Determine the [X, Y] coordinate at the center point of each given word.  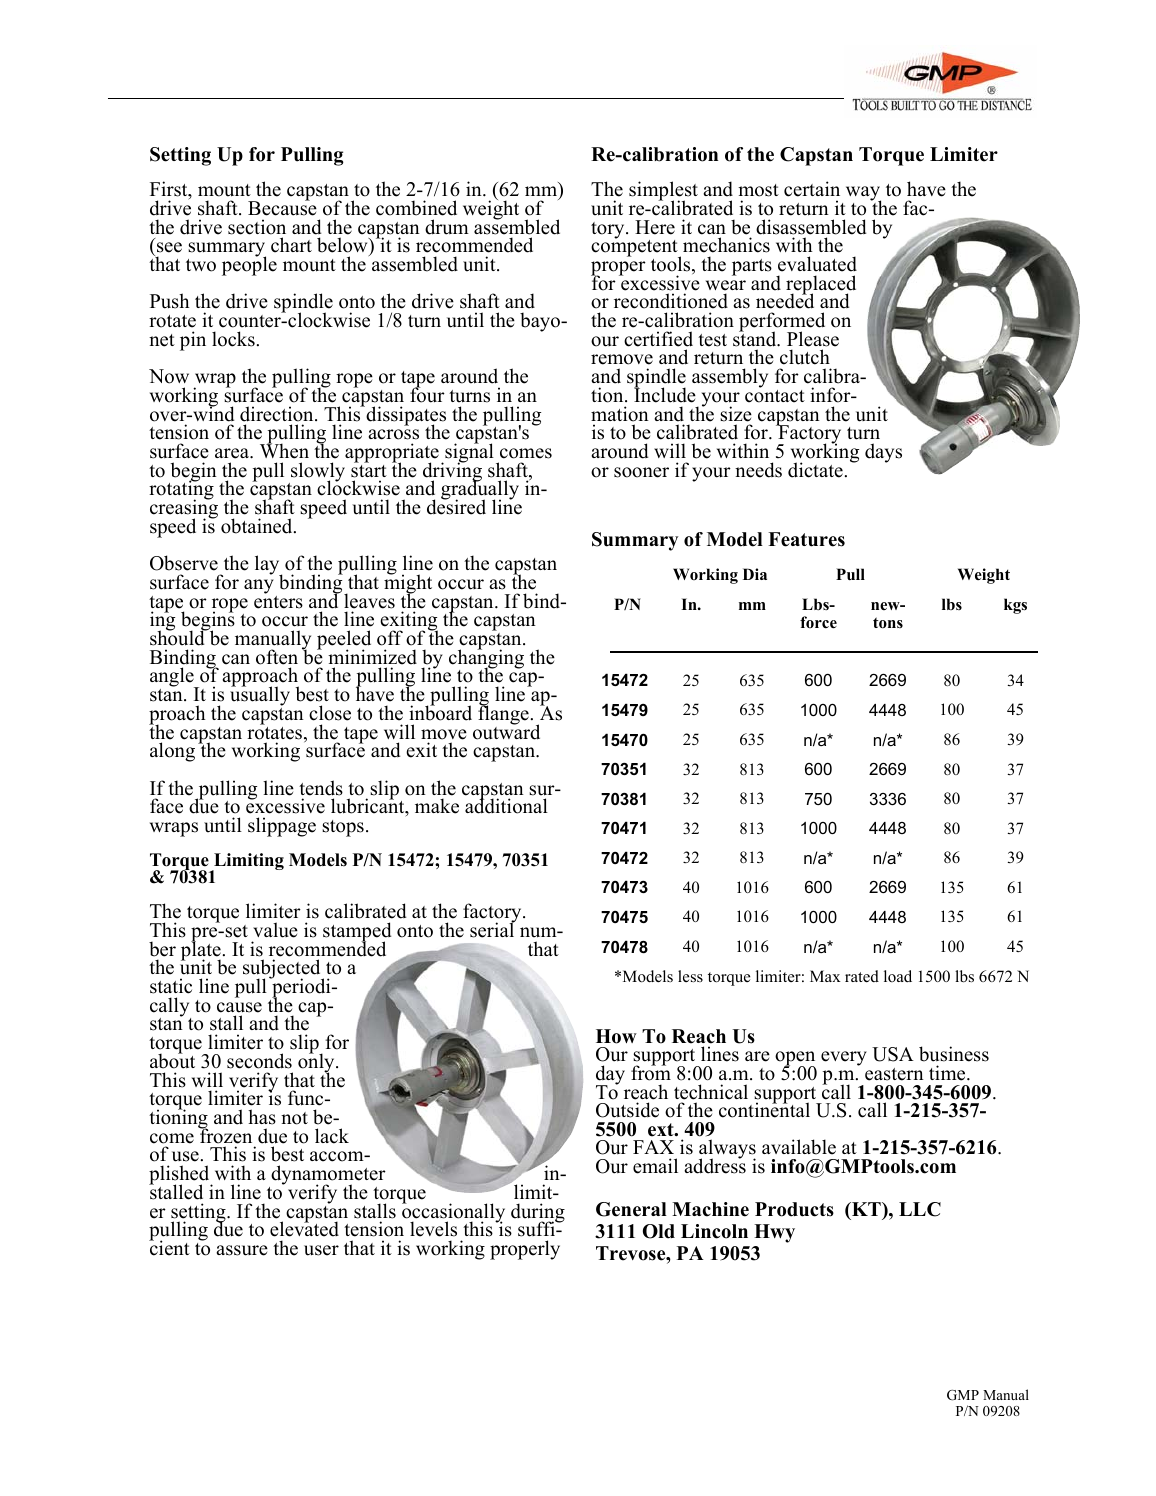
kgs [1015, 606]
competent [635, 249]
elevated [304, 1228]
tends [321, 788]
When [284, 450]
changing [486, 659]
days [883, 453]
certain [812, 189]
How [616, 1036]
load [898, 976]
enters [278, 601]
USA [893, 1054]
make [437, 806]
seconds [259, 1061]
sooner [641, 472]
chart [291, 245]
